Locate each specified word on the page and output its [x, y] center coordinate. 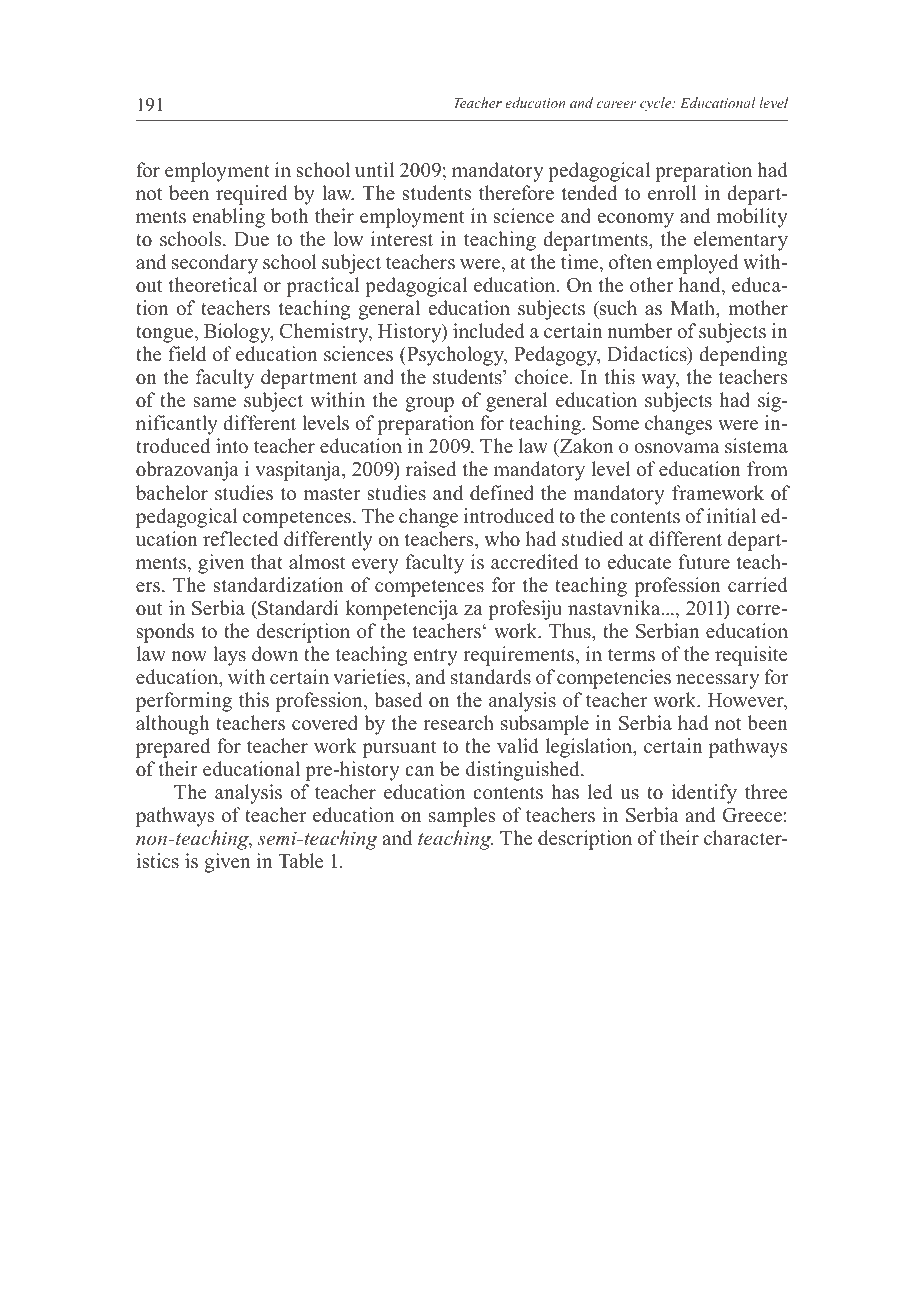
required [251, 195]
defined [502, 493]
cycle [657, 104]
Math [694, 309]
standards [491, 677]
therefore [516, 193]
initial [731, 515]
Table [300, 861]
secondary [215, 264]
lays [229, 656]
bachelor [172, 493]
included [489, 331]
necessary [717, 681]
